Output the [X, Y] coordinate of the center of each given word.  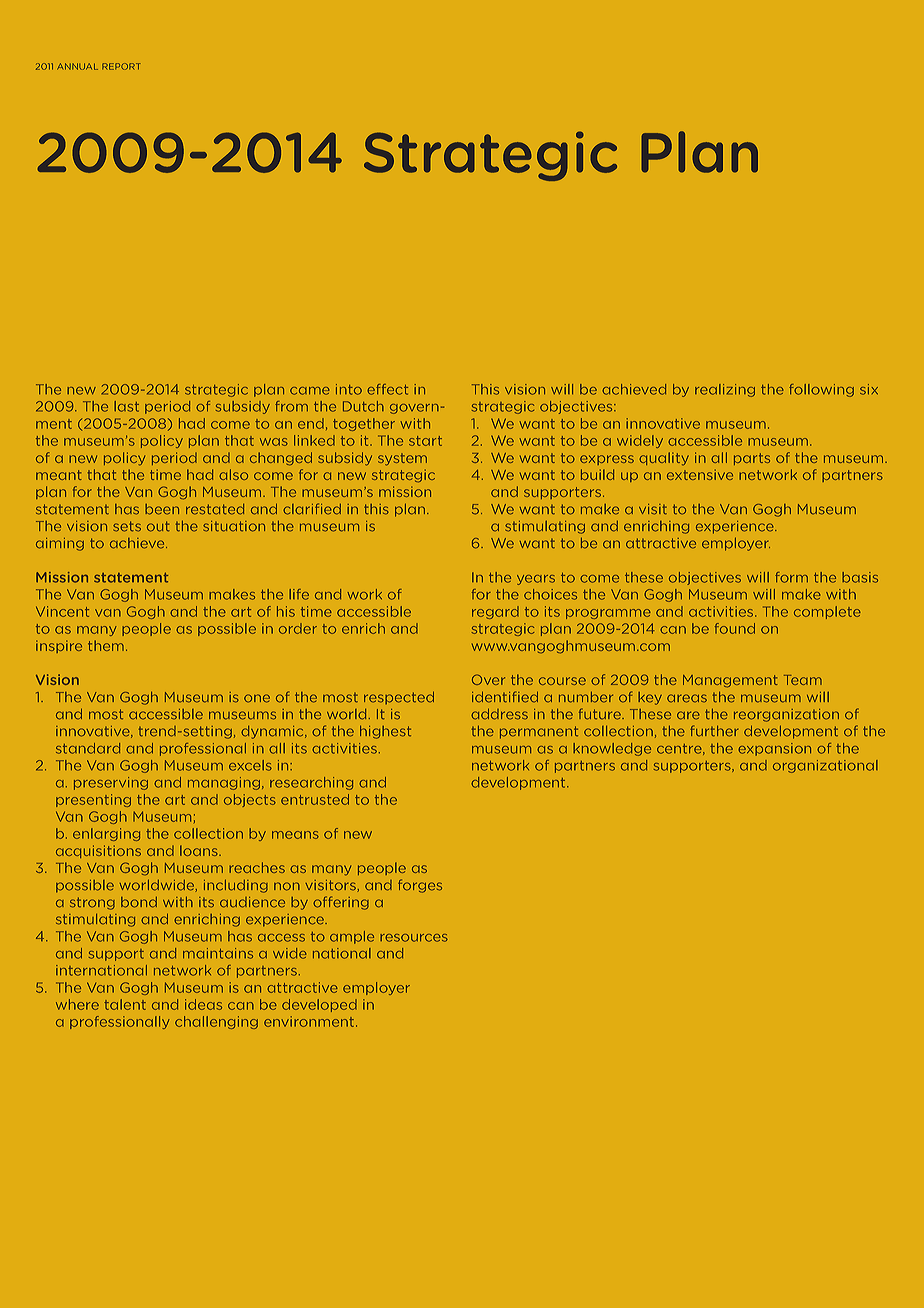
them [106, 645]
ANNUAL [77, 66]
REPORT [121, 66]
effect [387, 389]
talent [125, 1004]
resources [414, 938]
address [499, 714]
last [126, 406]
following [821, 390]
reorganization [786, 715]
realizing [725, 390]
